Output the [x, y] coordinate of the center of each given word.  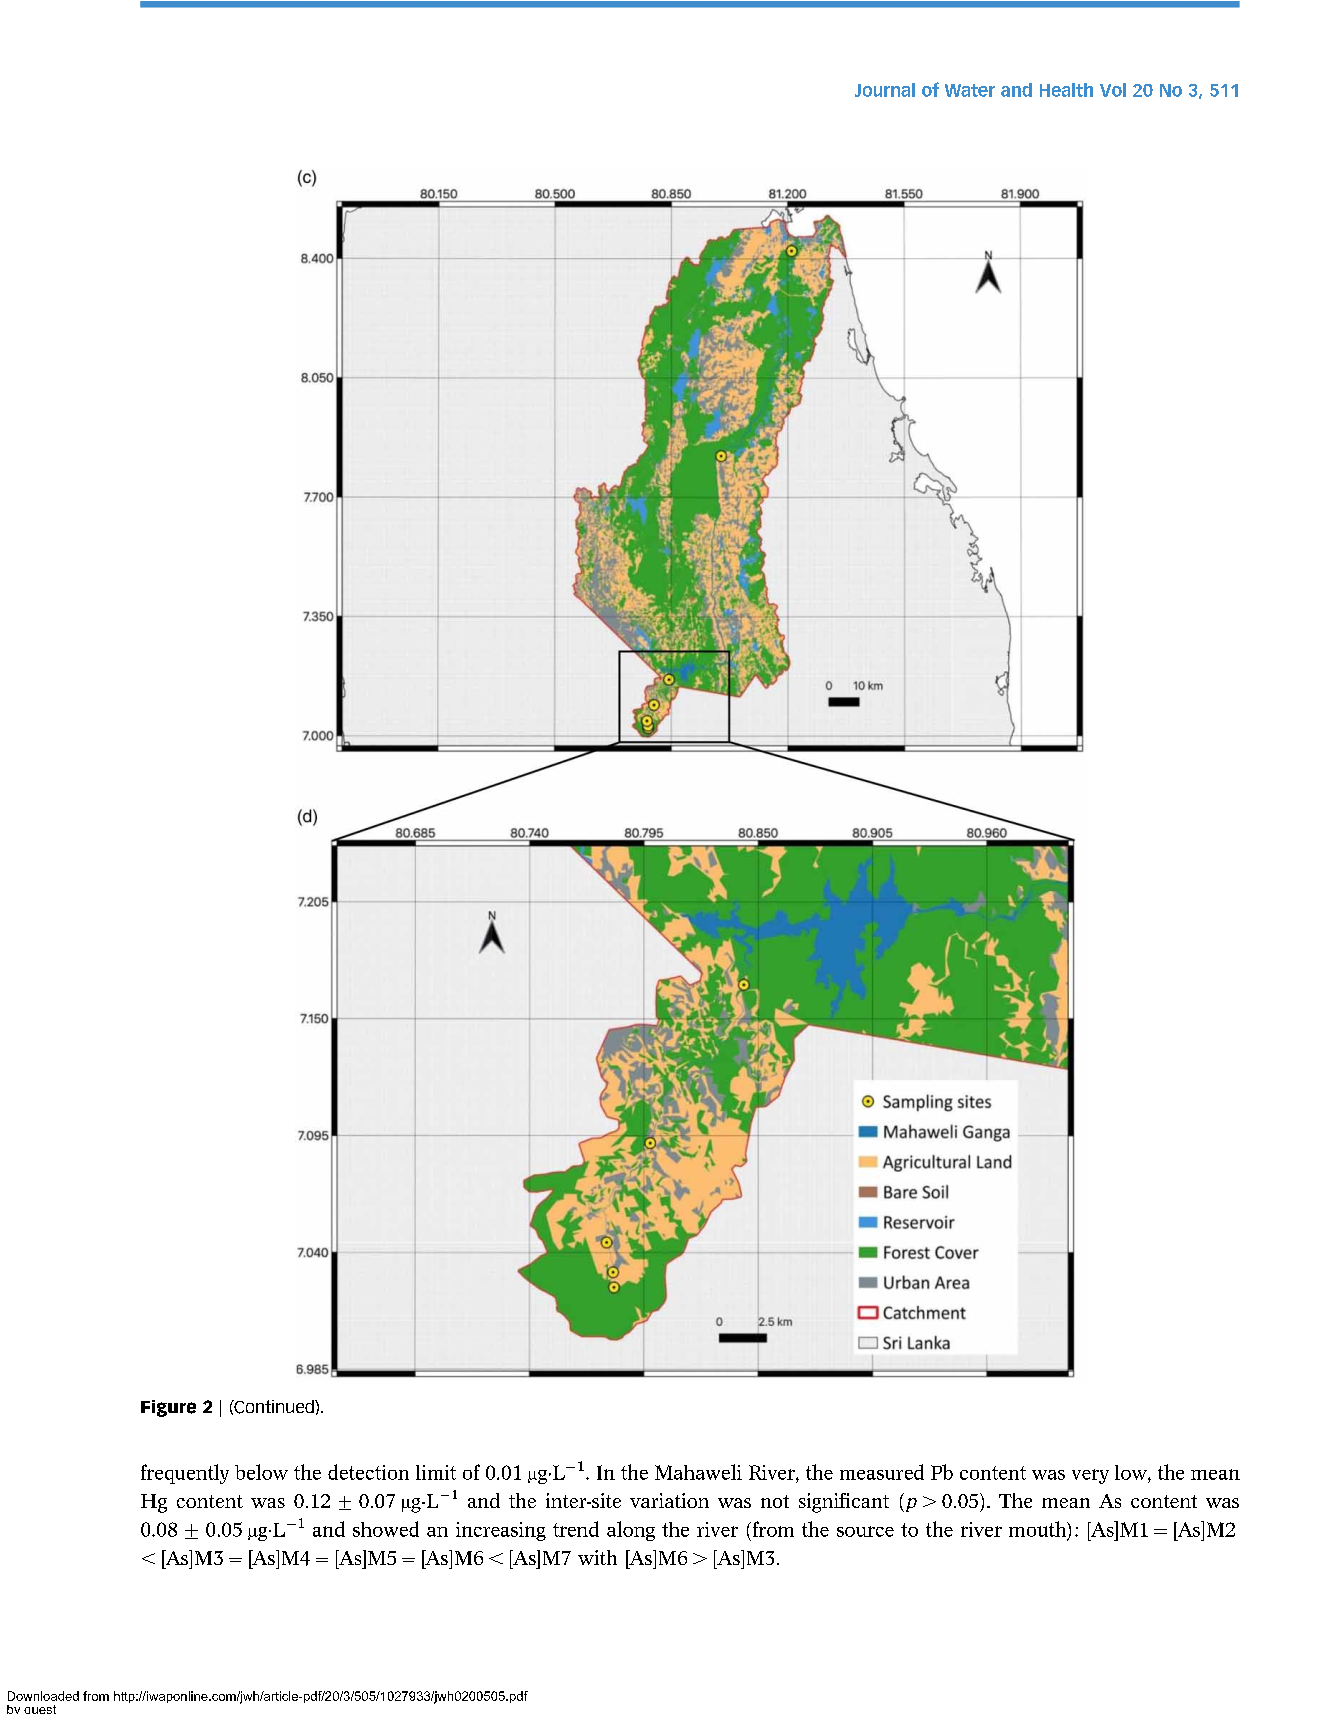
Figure [168, 1408]
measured [882, 1472]
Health [1066, 90]
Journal [885, 90]
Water [970, 90]
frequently [185, 1474]
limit [436, 1472]
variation [669, 1500]
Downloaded [43, 1696]
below [261, 1472]
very [1090, 1476]
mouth [1039, 1530]
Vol [1113, 90]
